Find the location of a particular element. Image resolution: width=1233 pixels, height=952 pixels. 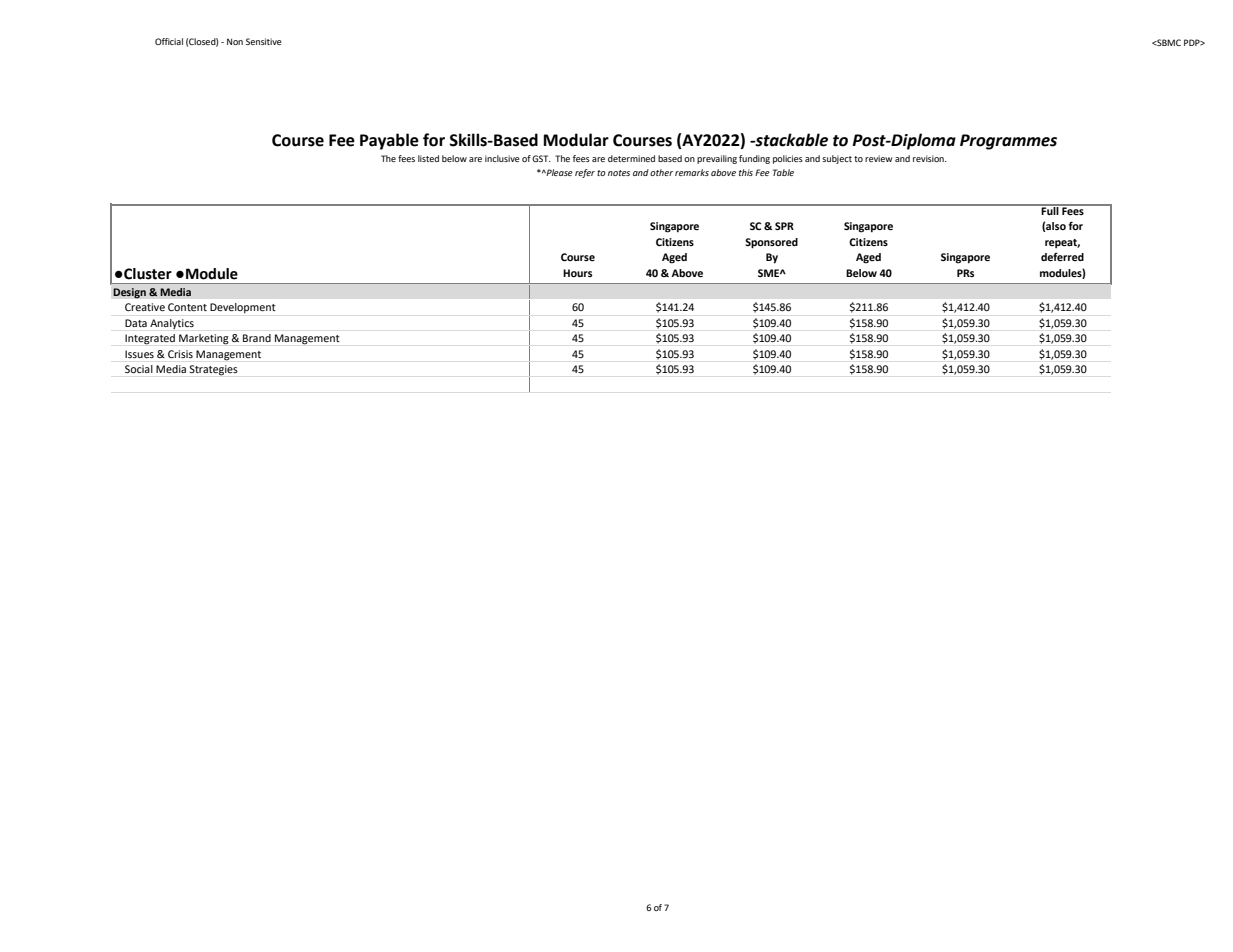

Strategies is located at coordinates (213, 370).
